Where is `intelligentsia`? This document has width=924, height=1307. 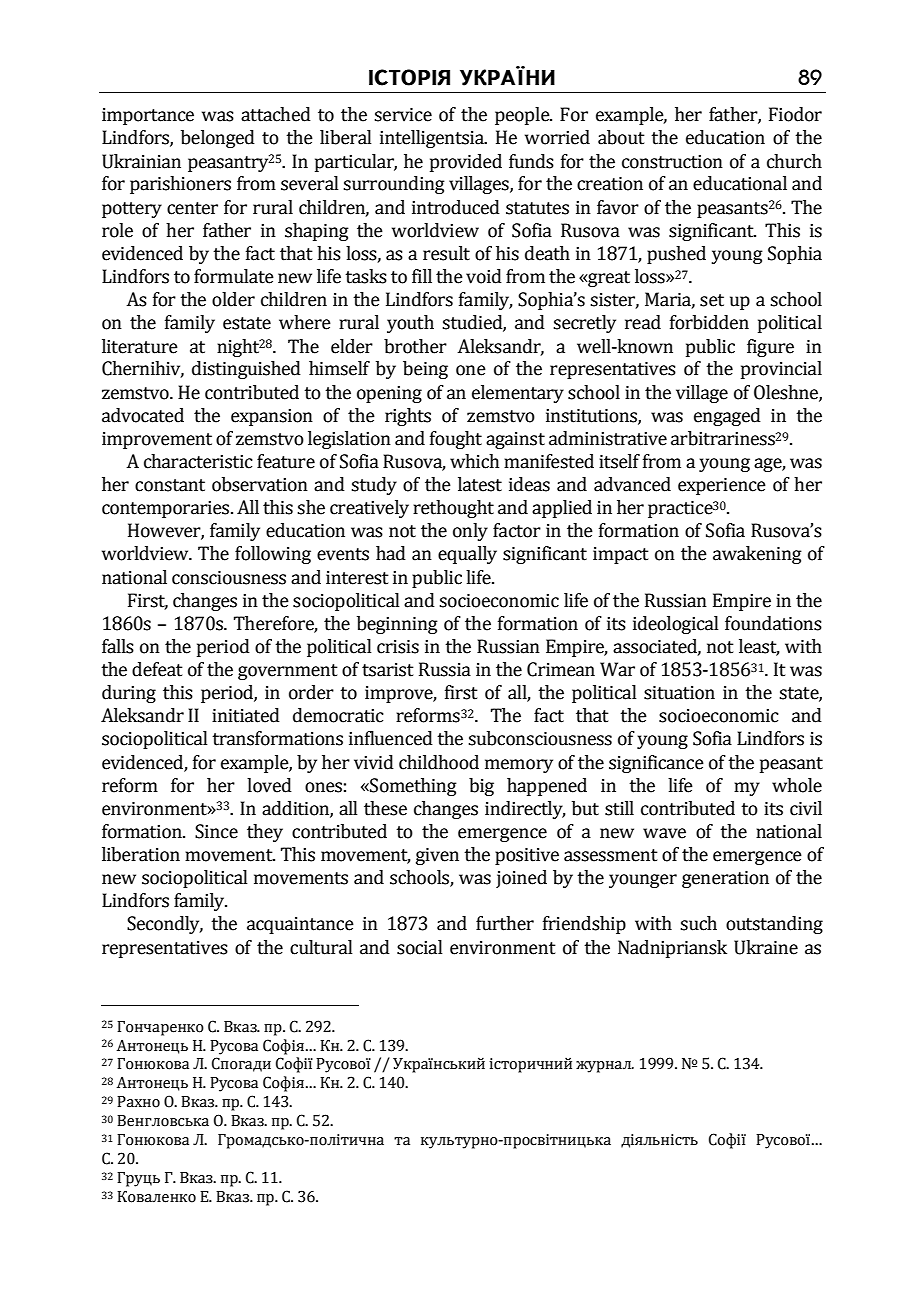
intelligentsia is located at coordinates (433, 139).
